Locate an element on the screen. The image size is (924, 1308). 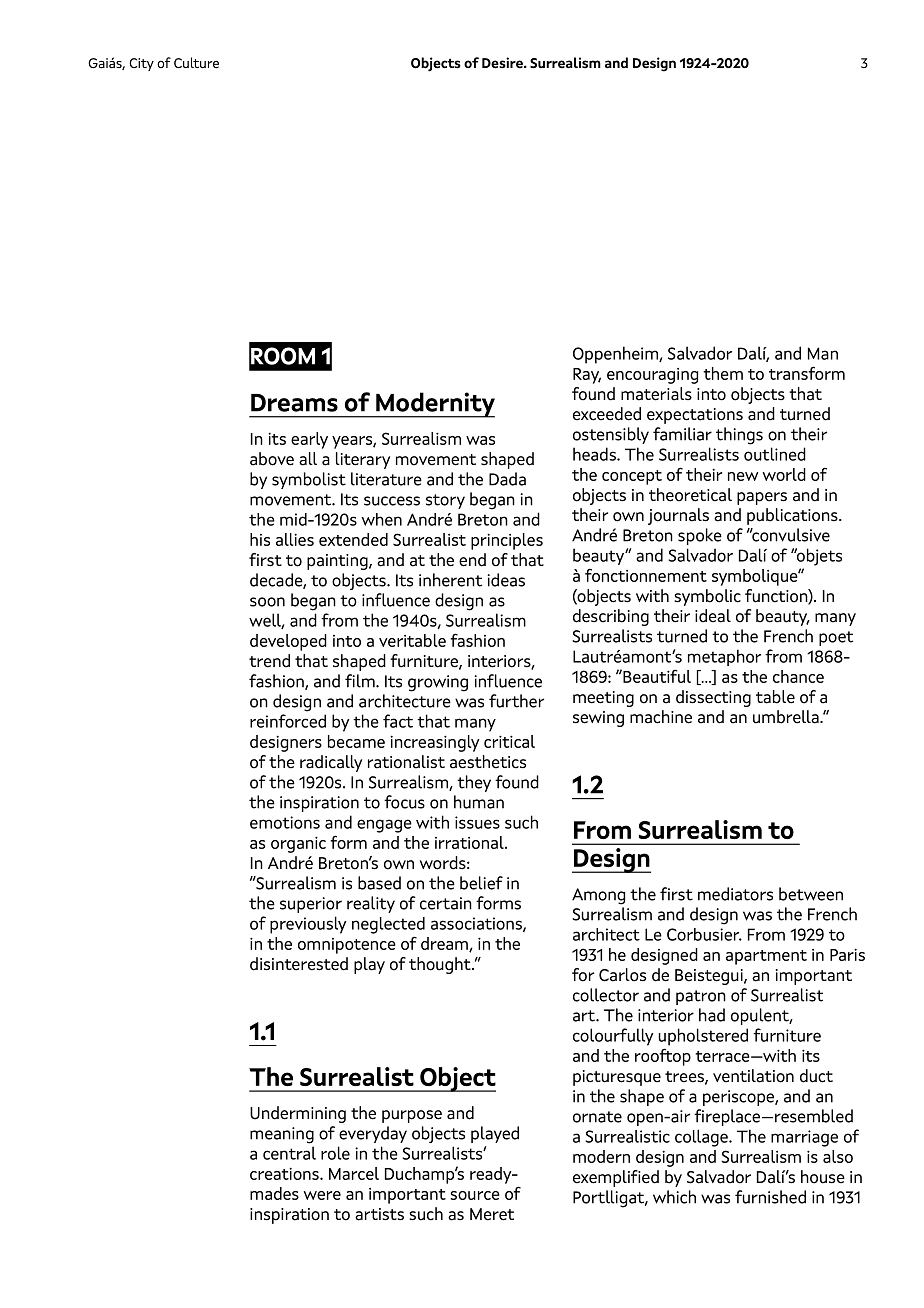
Desire is located at coordinates (503, 63).
